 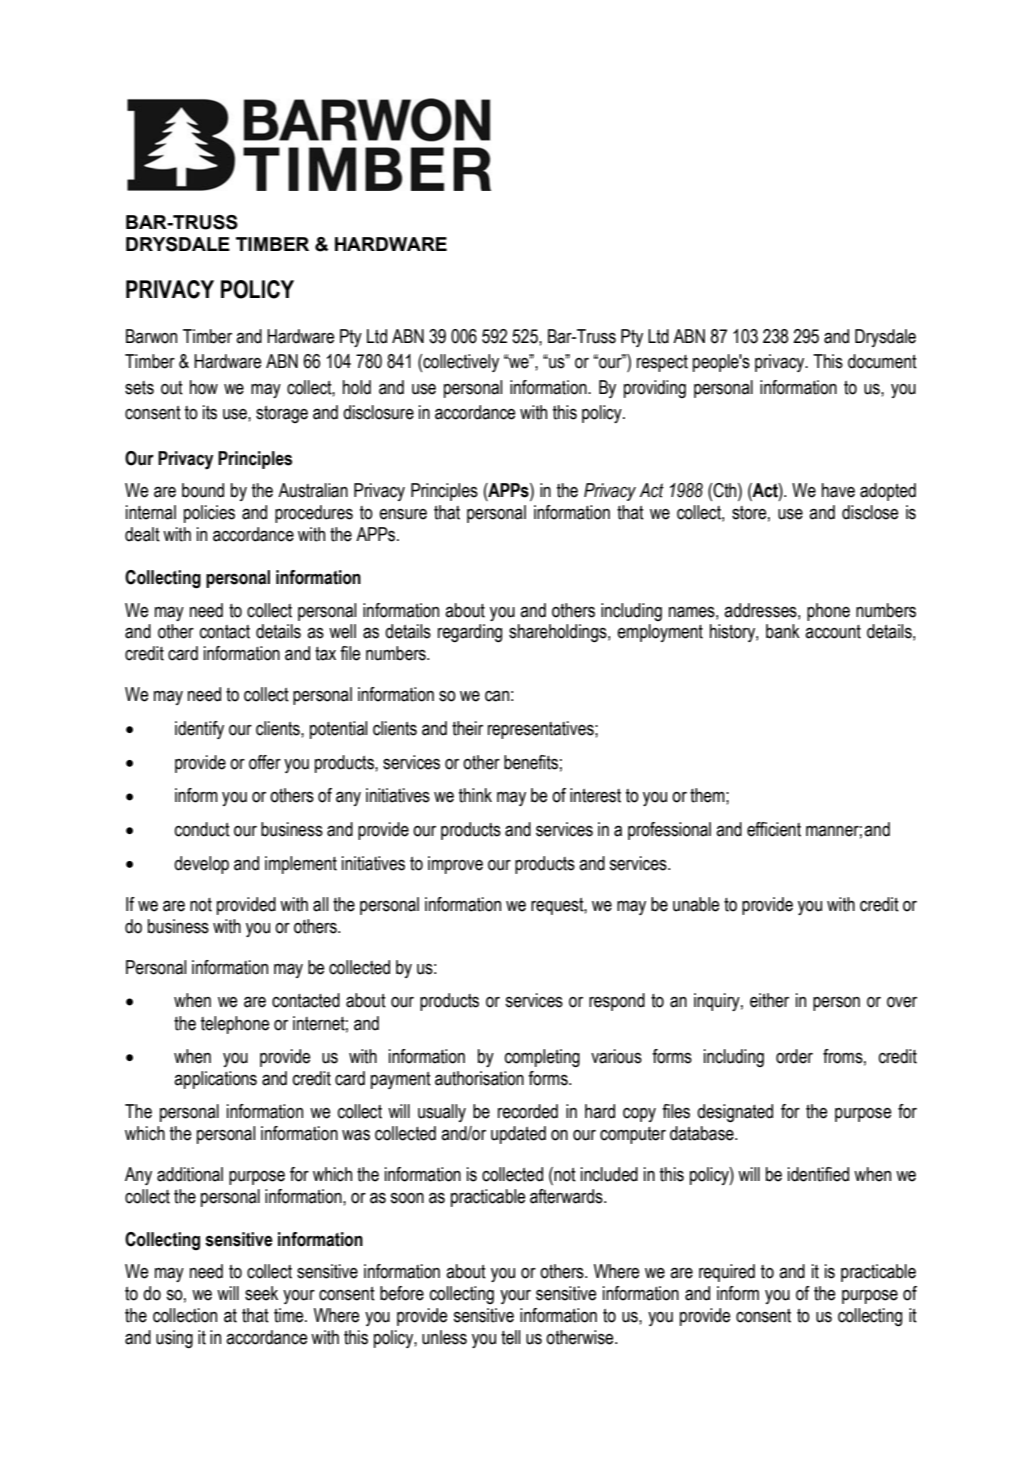 I want to click on required, so click(x=727, y=1273).
